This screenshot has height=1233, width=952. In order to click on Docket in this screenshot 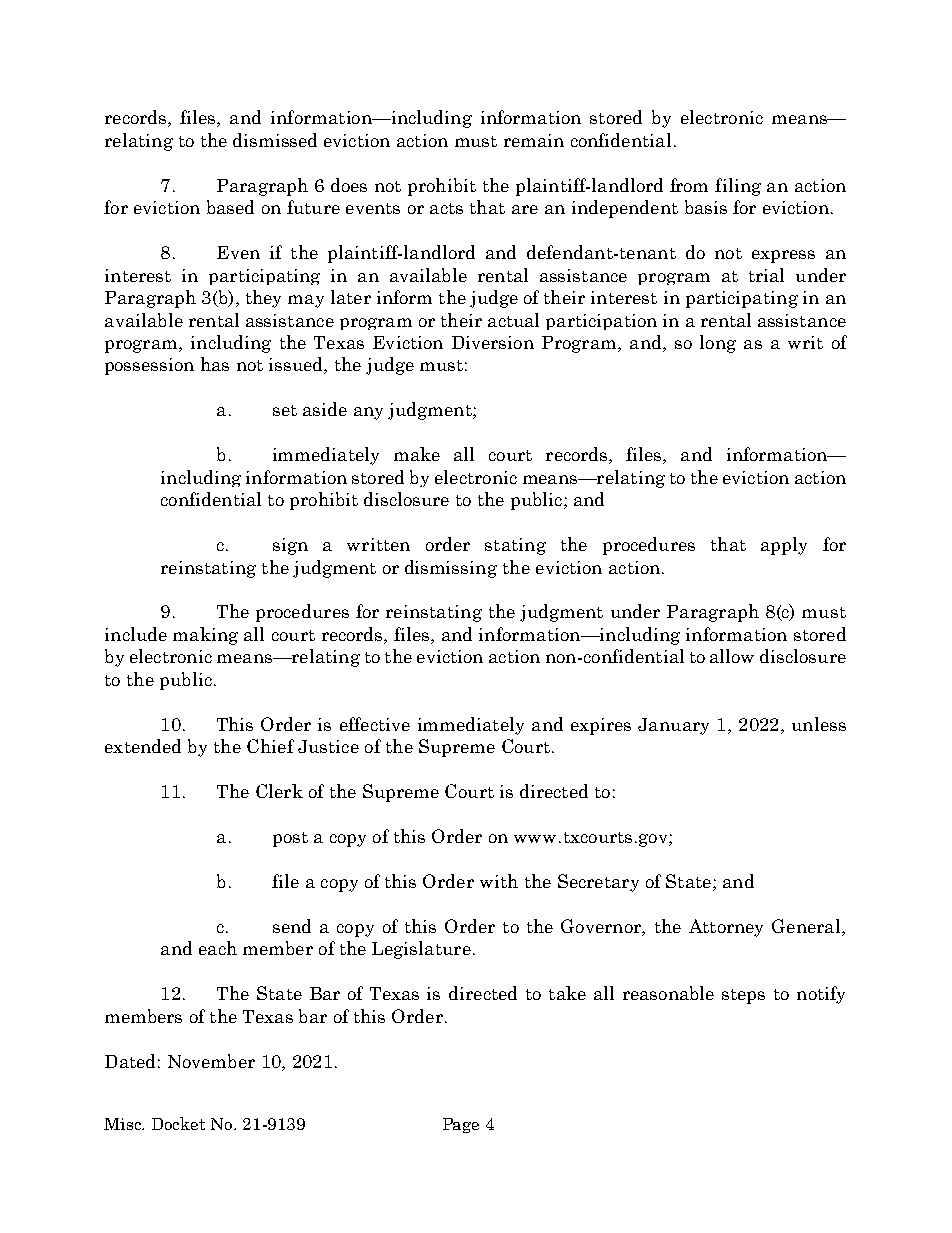, I will do `click(178, 1123)`.
